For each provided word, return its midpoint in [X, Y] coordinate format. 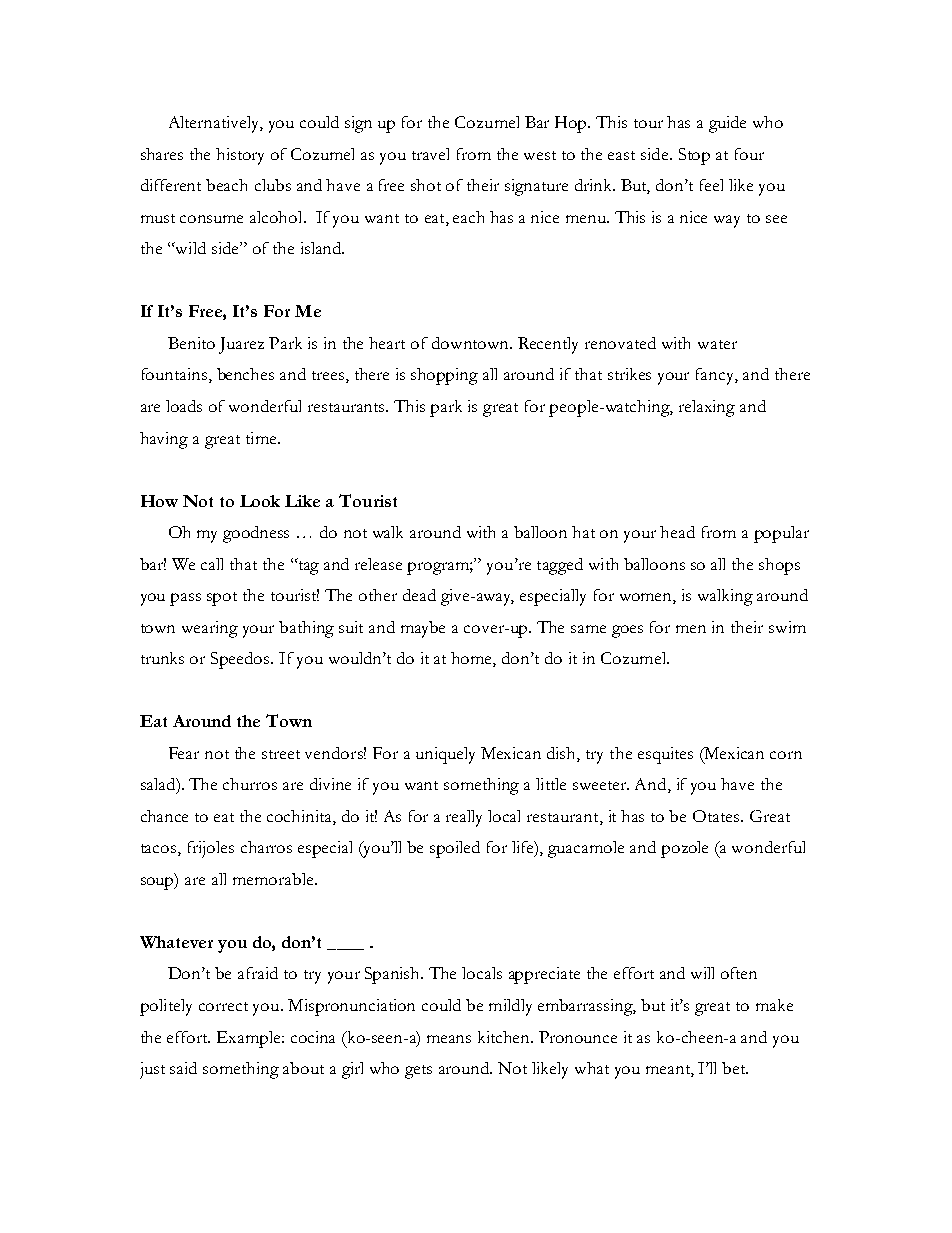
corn [786, 755]
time [262, 438]
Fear [184, 753]
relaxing [707, 408]
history [240, 156]
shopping [444, 376]
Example [250, 1039]
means [449, 1039]
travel [430, 154]
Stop [694, 156]
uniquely [445, 755]
